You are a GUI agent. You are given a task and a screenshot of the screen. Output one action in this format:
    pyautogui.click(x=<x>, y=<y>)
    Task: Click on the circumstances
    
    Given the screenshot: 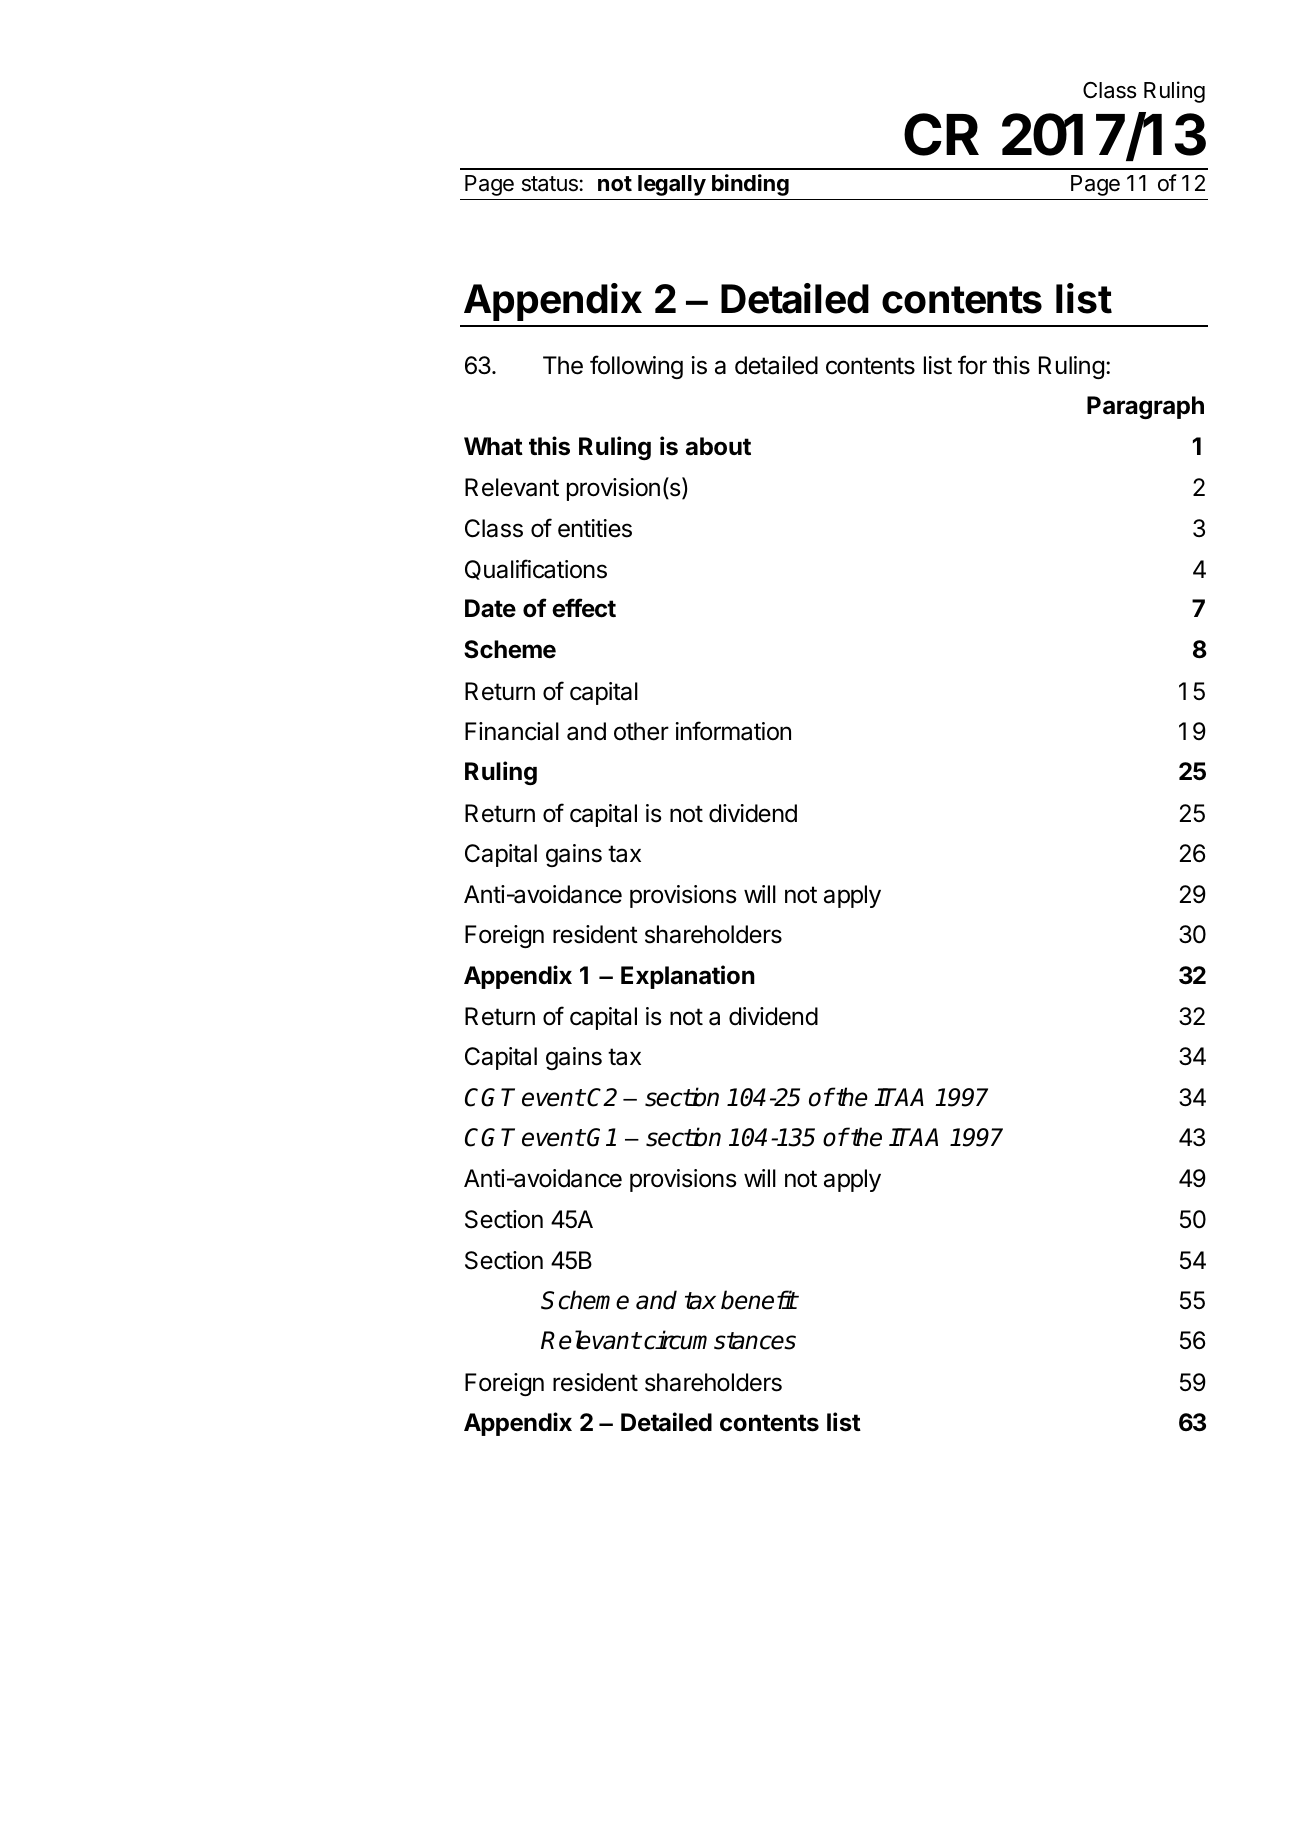 What is the action you would take?
    pyautogui.click(x=720, y=1340)
